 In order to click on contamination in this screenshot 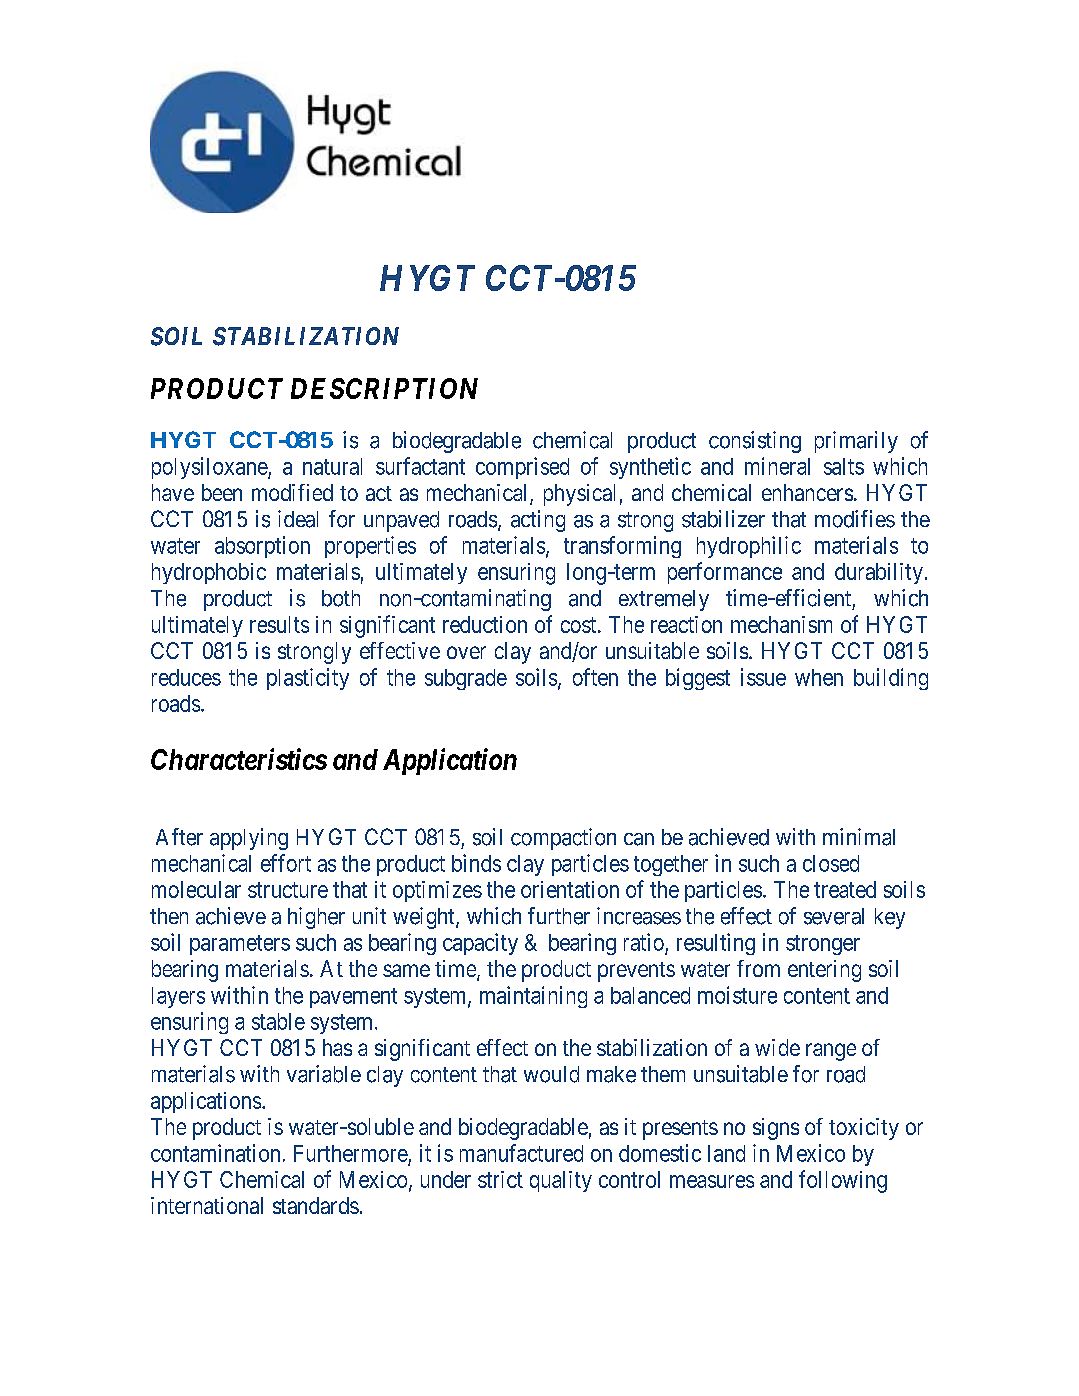, I will do `click(215, 1153)`.
